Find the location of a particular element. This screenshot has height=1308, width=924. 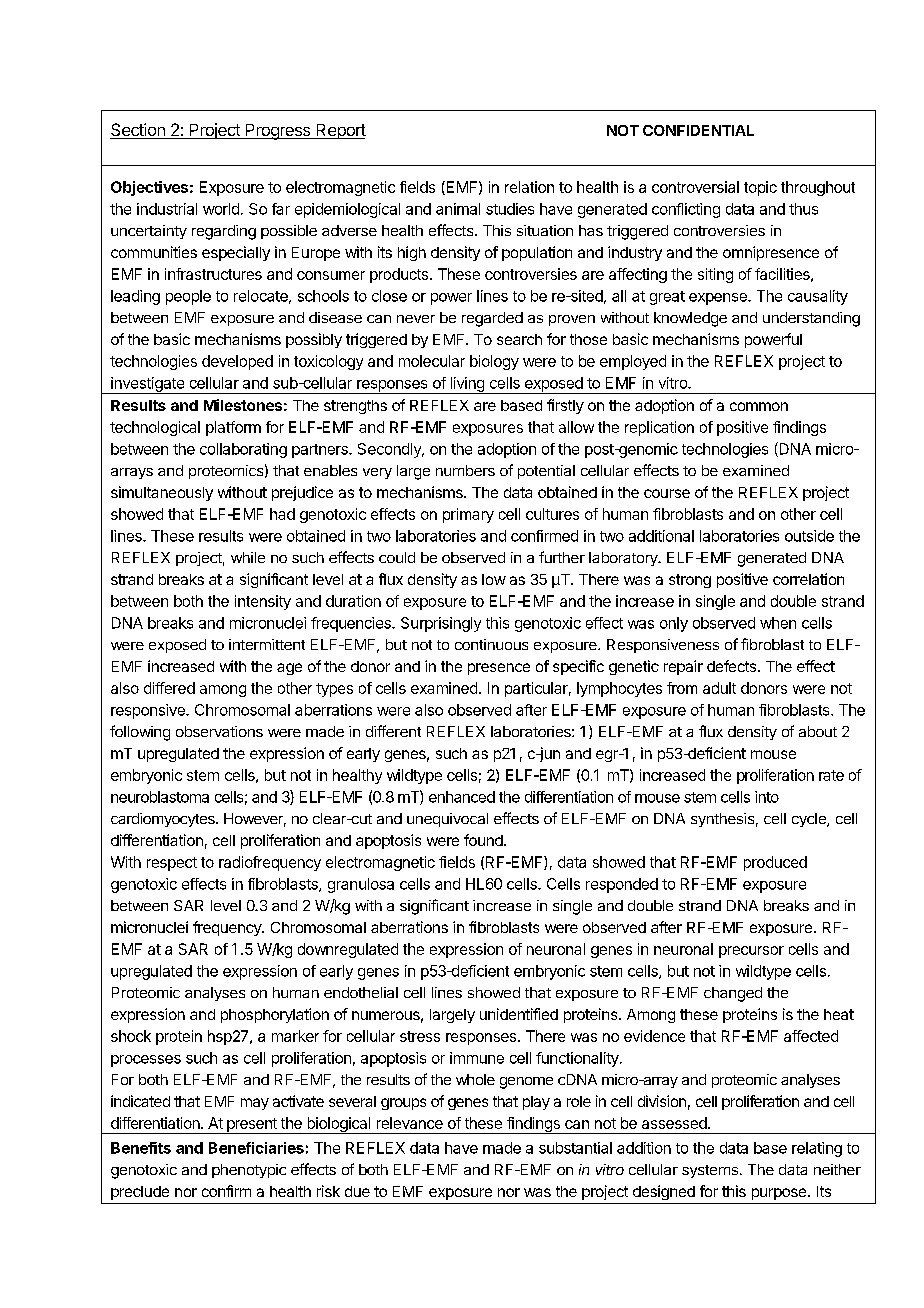

world is located at coordinates (221, 209).
